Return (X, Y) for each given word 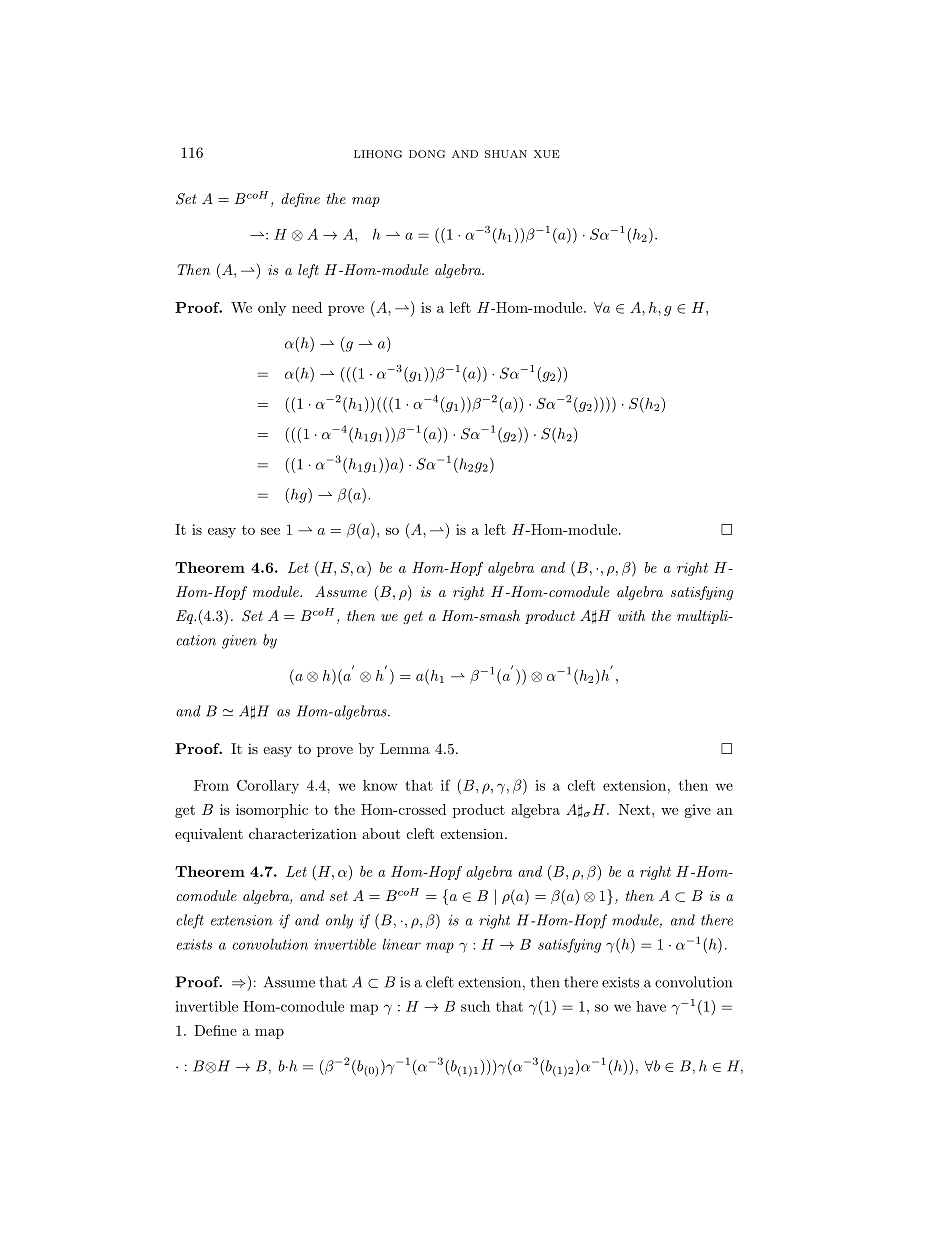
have (651, 1006)
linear (401, 944)
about (381, 833)
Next (636, 809)
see (270, 531)
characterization (303, 833)
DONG (427, 154)
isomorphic (272, 811)
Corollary (268, 787)
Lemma (405, 748)
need (307, 307)
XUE (547, 154)
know (380, 785)
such (475, 1006)
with (631, 615)
